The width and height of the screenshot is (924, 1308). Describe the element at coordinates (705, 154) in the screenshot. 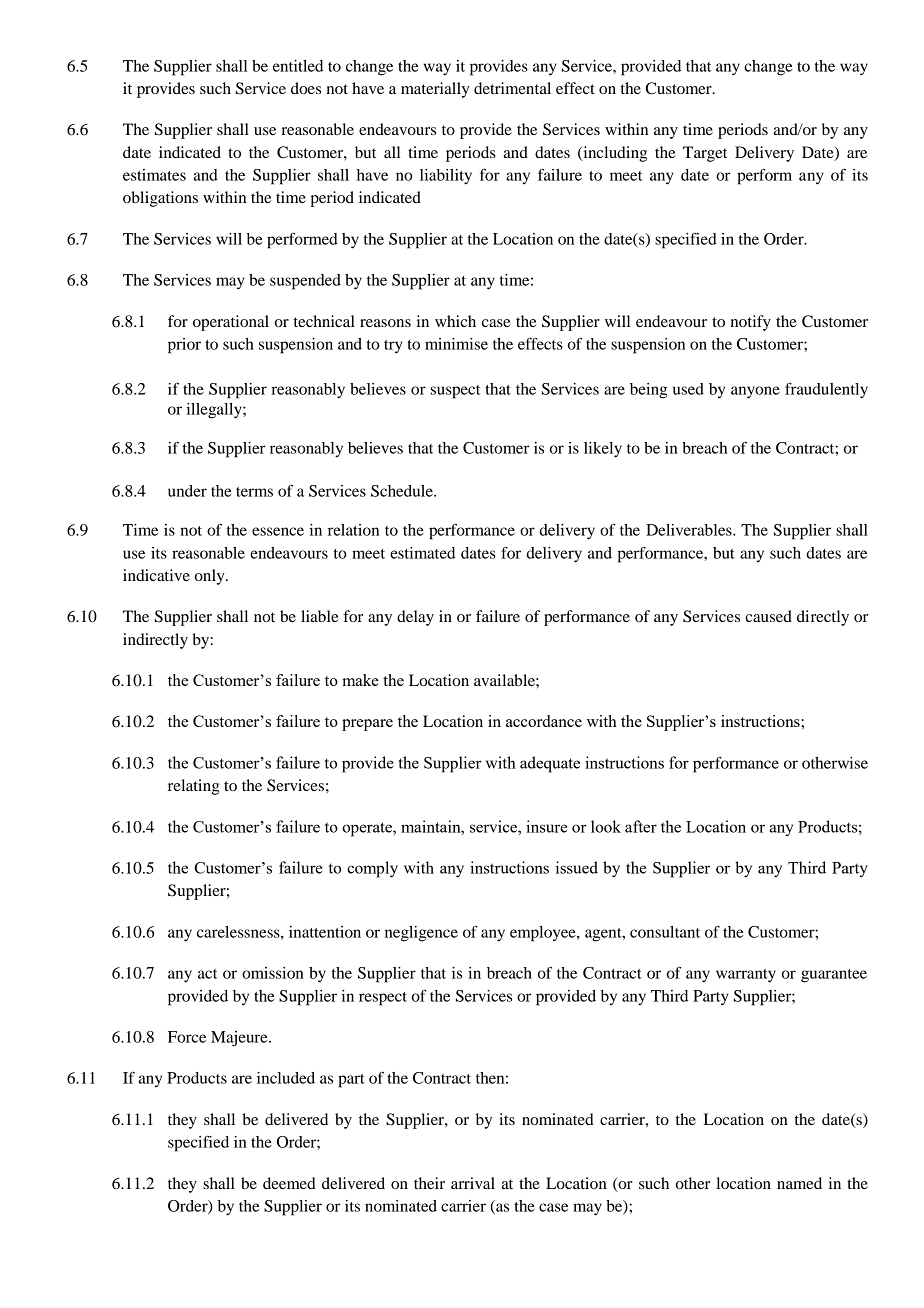

I see `Target` at that location.
